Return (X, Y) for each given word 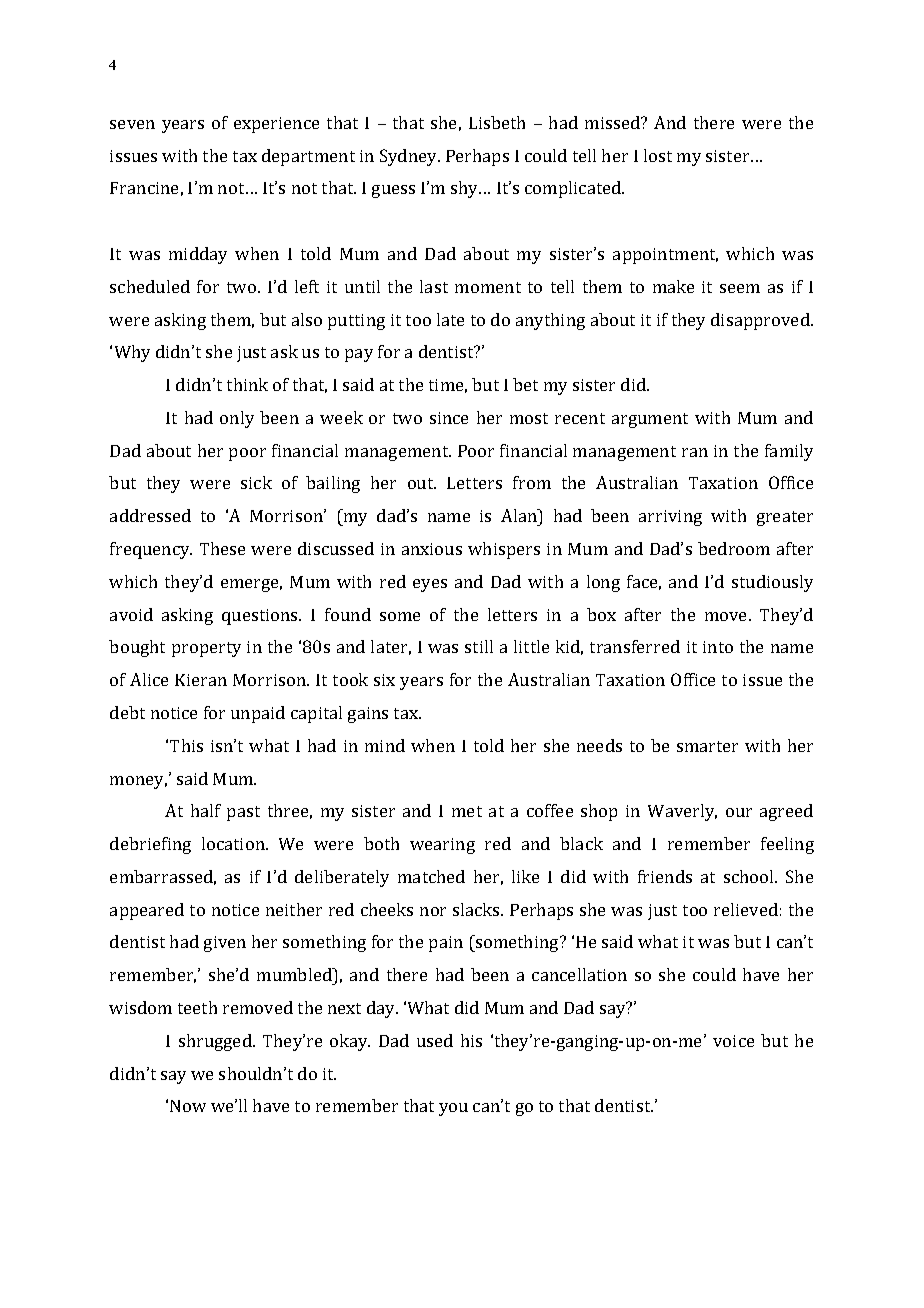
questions (261, 617)
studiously (772, 583)
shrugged (216, 1042)
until (362, 286)
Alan (520, 515)
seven (132, 124)
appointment (665, 256)
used (435, 1040)
